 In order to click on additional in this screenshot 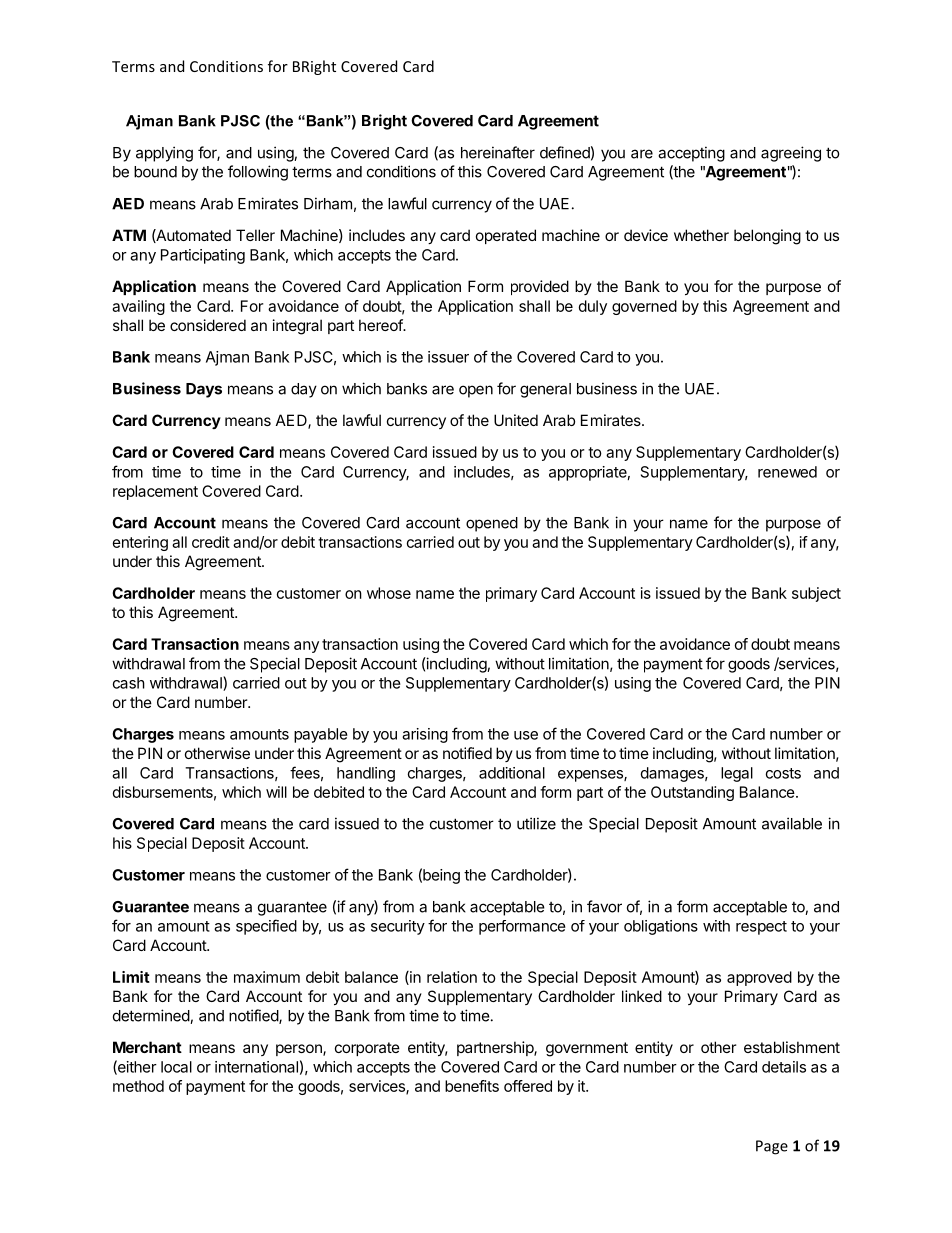, I will do `click(512, 773)`.
